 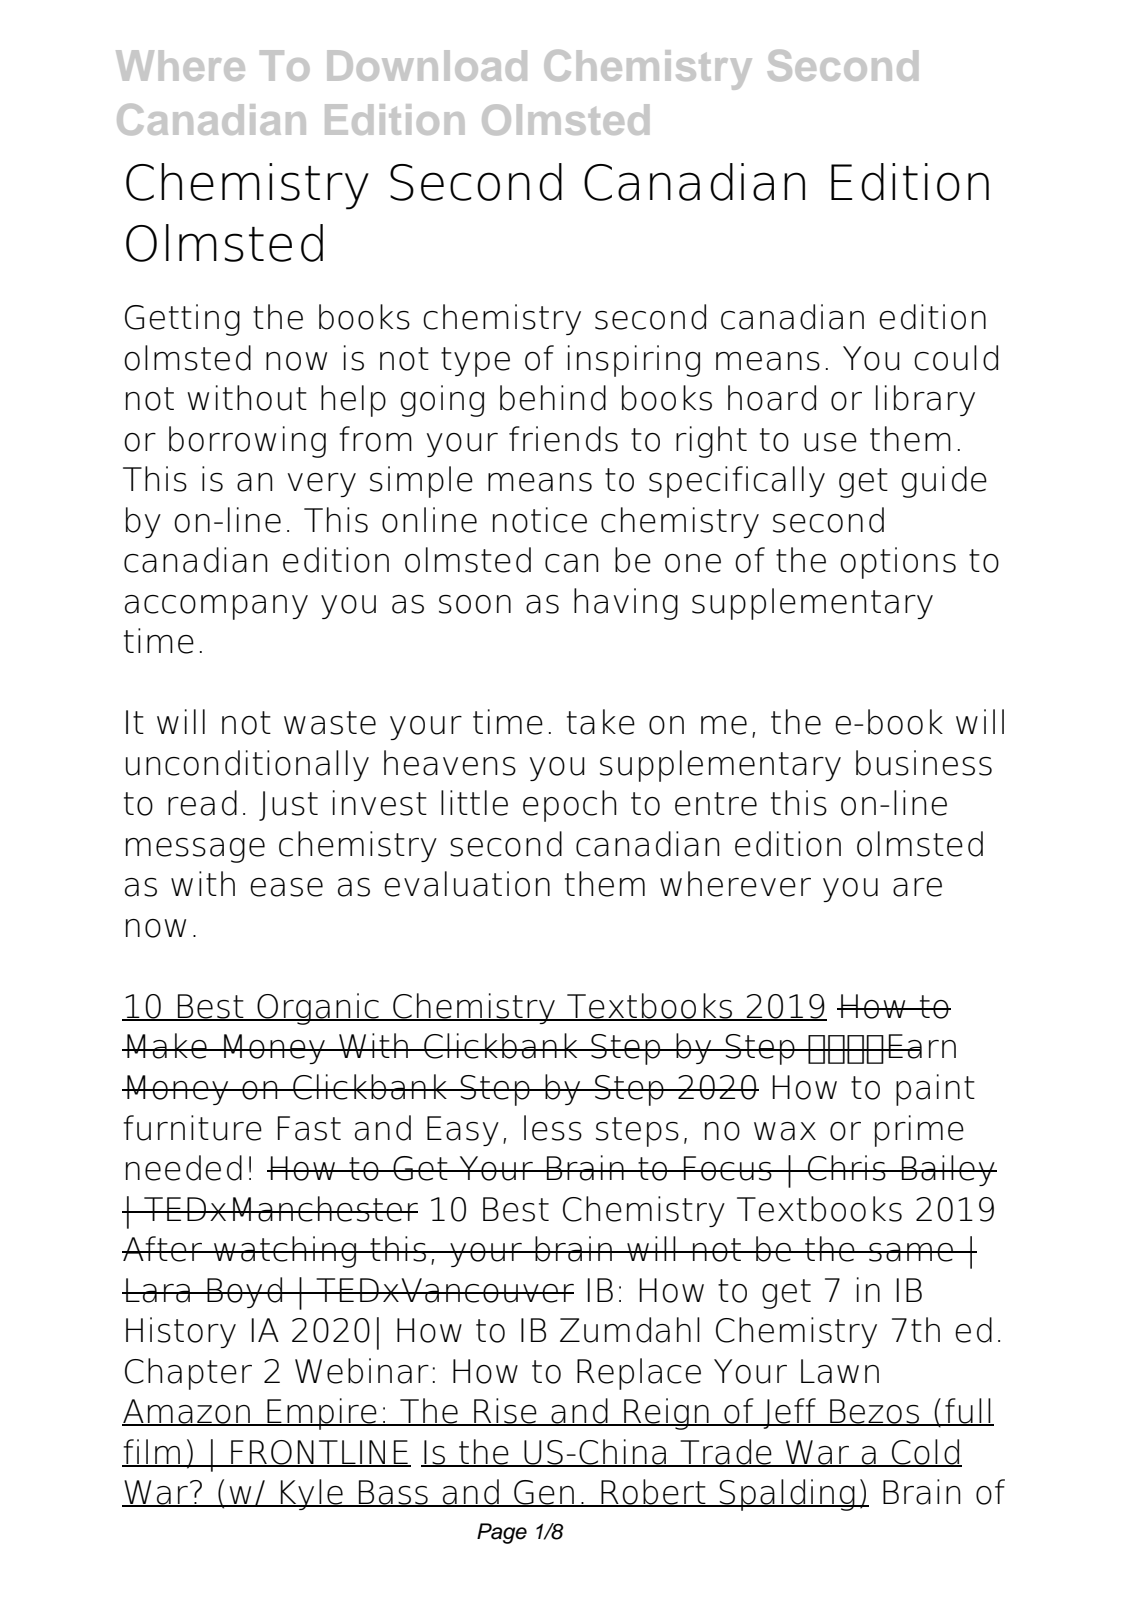 What do you see at coordinates (563, 439) in the page?
I see `friends` at bounding box center [563, 439].
